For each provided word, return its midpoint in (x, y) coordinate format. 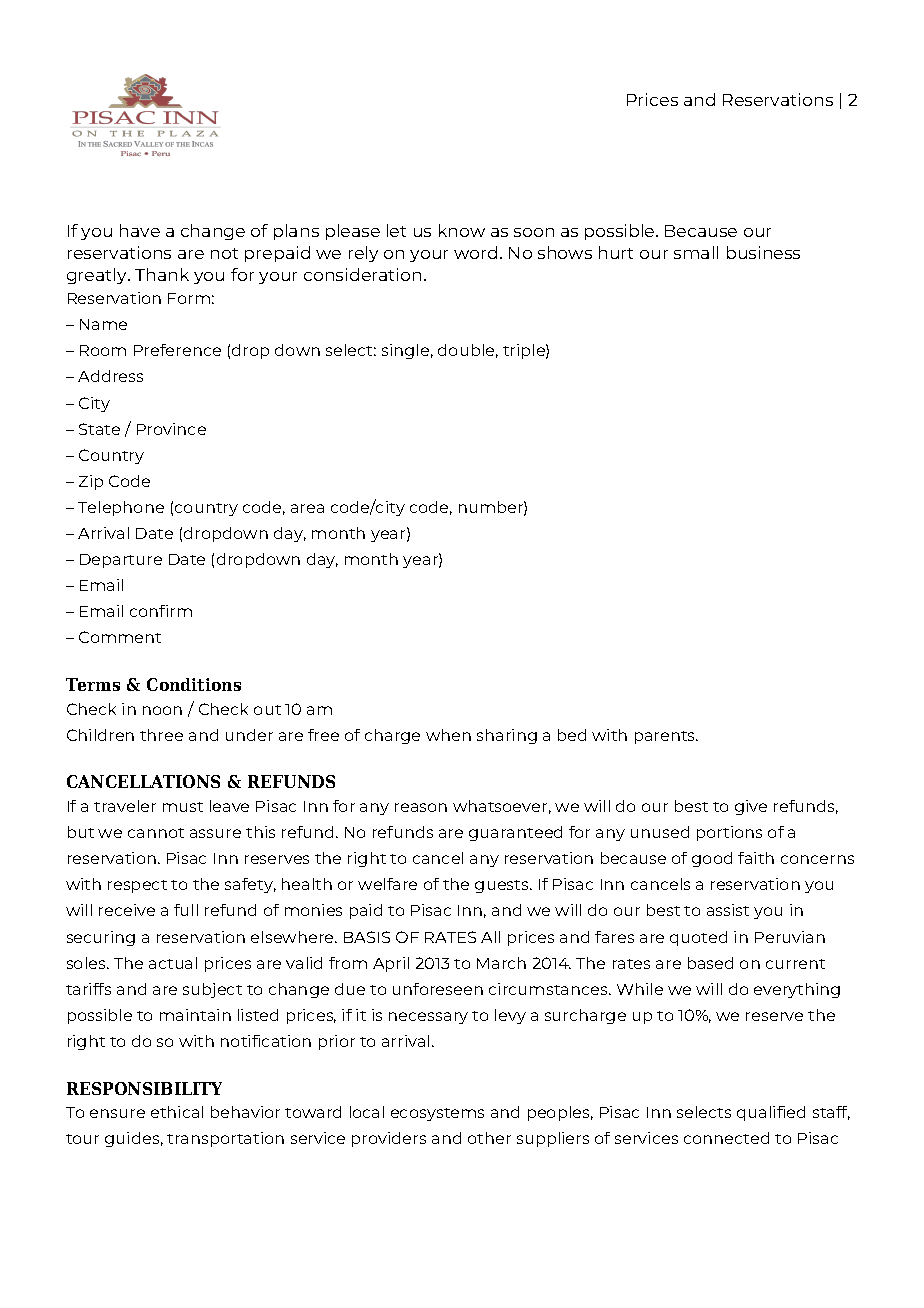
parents (666, 737)
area (307, 508)
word (475, 252)
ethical (177, 1112)
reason (421, 807)
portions (729, 833)
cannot (156, 833)
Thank (162, 274)
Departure (121, 561)
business (763, 252)
